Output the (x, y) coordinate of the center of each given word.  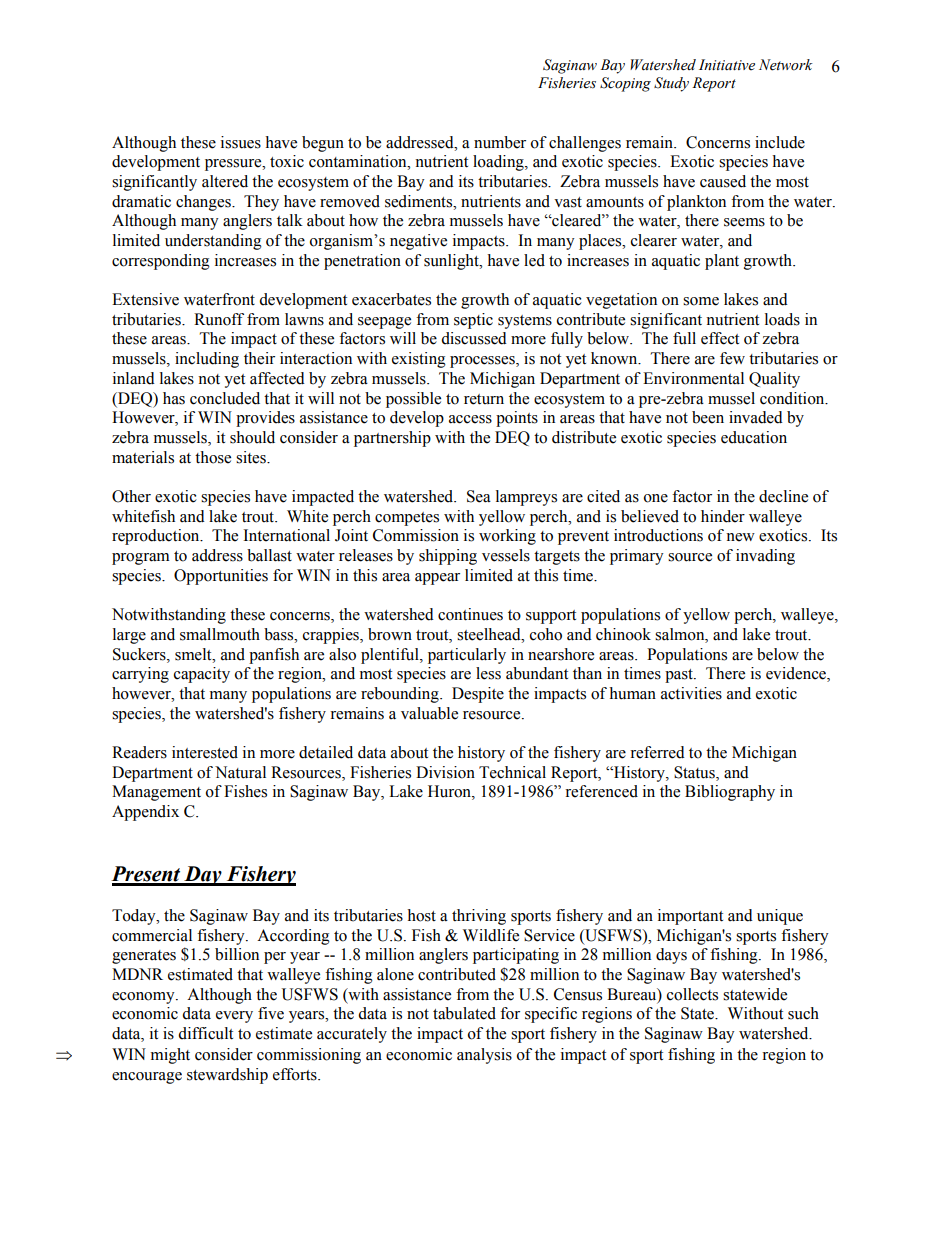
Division (445, 772)
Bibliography (730, 793)
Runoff (219, 319)
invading (765, 557)
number (500, 142)
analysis (484, 1056)
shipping (448, 557)
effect (720, 338)
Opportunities (221, 577)
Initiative (727, 65)
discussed (474, 338)
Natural (240, 772)
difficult (205, 1033)
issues (241, 142)
